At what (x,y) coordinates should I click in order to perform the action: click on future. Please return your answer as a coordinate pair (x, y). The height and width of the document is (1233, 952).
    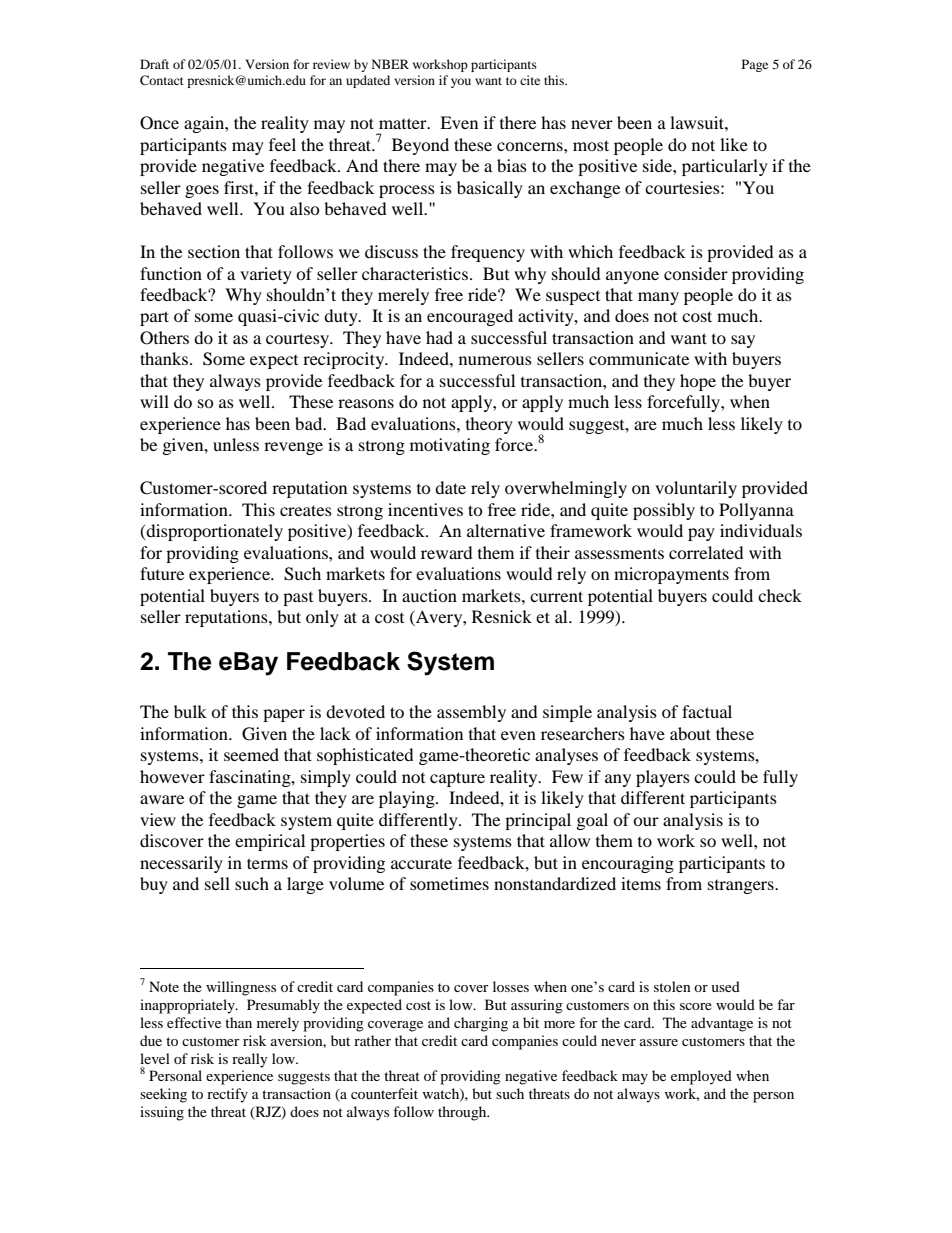
    Looking at the image, I should click on (162, 573).
